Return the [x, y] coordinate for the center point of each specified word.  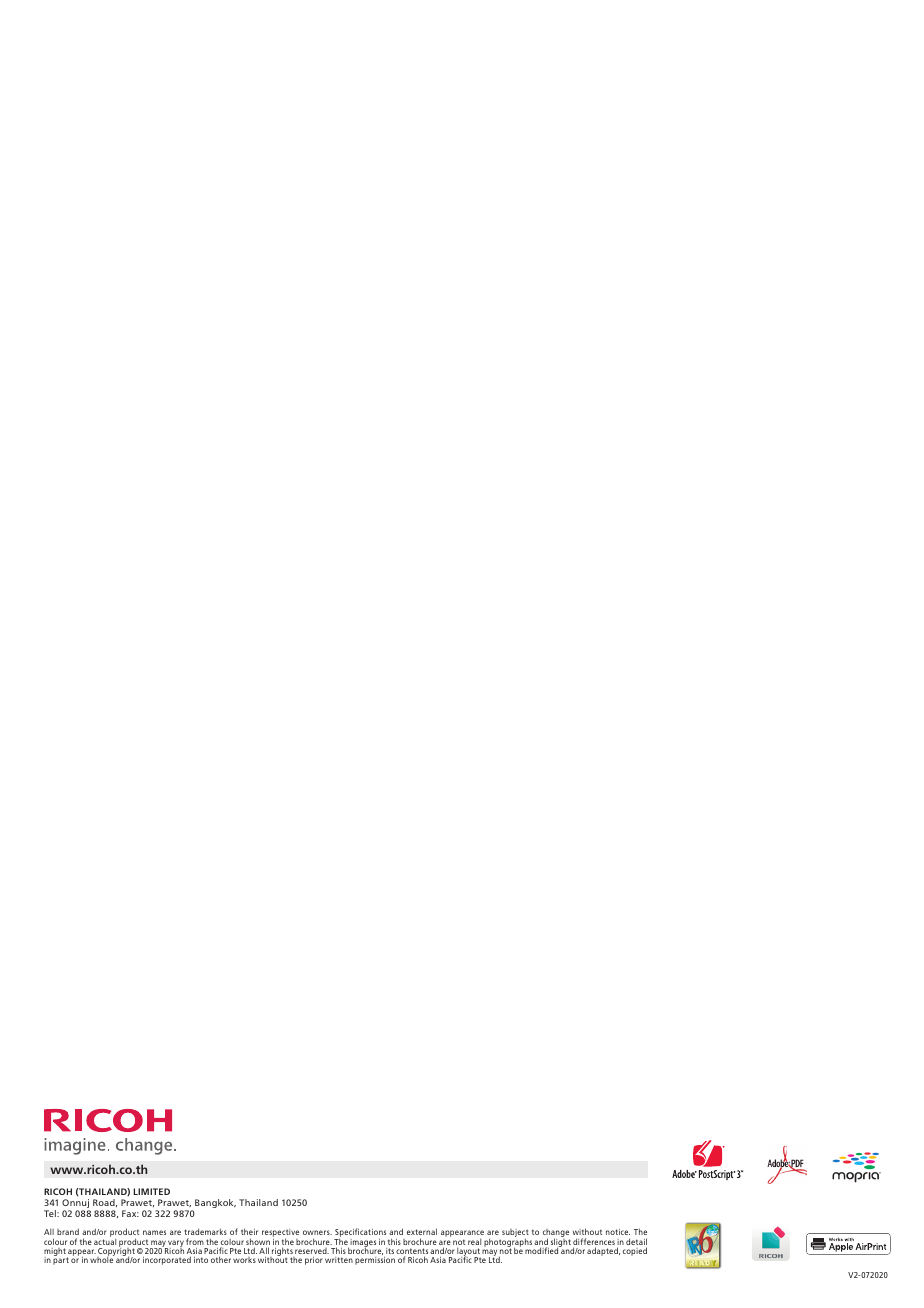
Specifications [361, 1234]
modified [542, 1250]
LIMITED [151, 1191]
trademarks [205, 1231]
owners [317, 1232]
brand [68, 1231]
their [249, 1231]
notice [618, 1232]
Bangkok [215, 1203]
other [221, 1259]
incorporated [167, 1260]
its [390, 1251]
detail [636, 1243]
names [154, 1232]
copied [635, 1251]
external [422, 1231]
